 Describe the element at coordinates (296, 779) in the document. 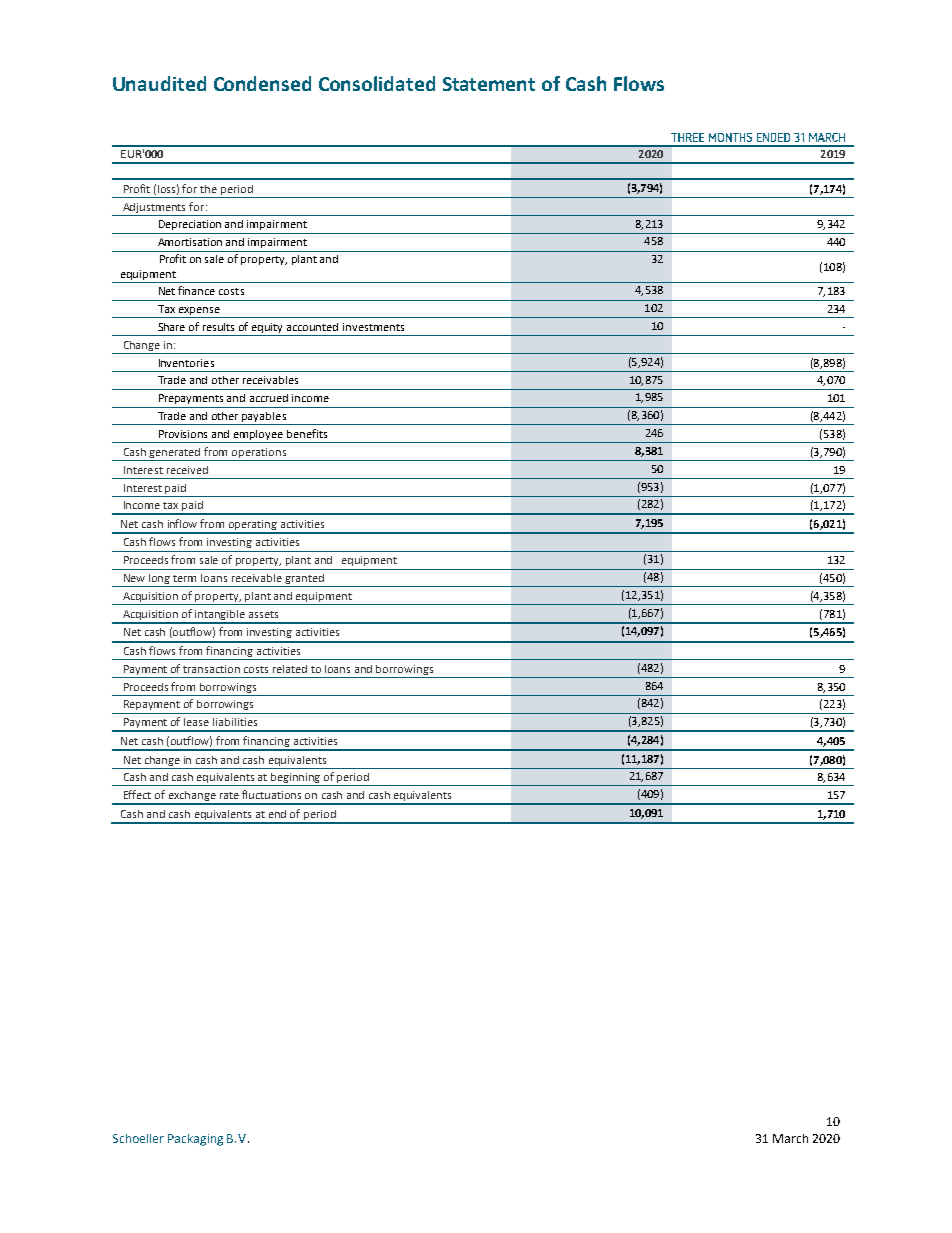

I see `beginning` at that location.
